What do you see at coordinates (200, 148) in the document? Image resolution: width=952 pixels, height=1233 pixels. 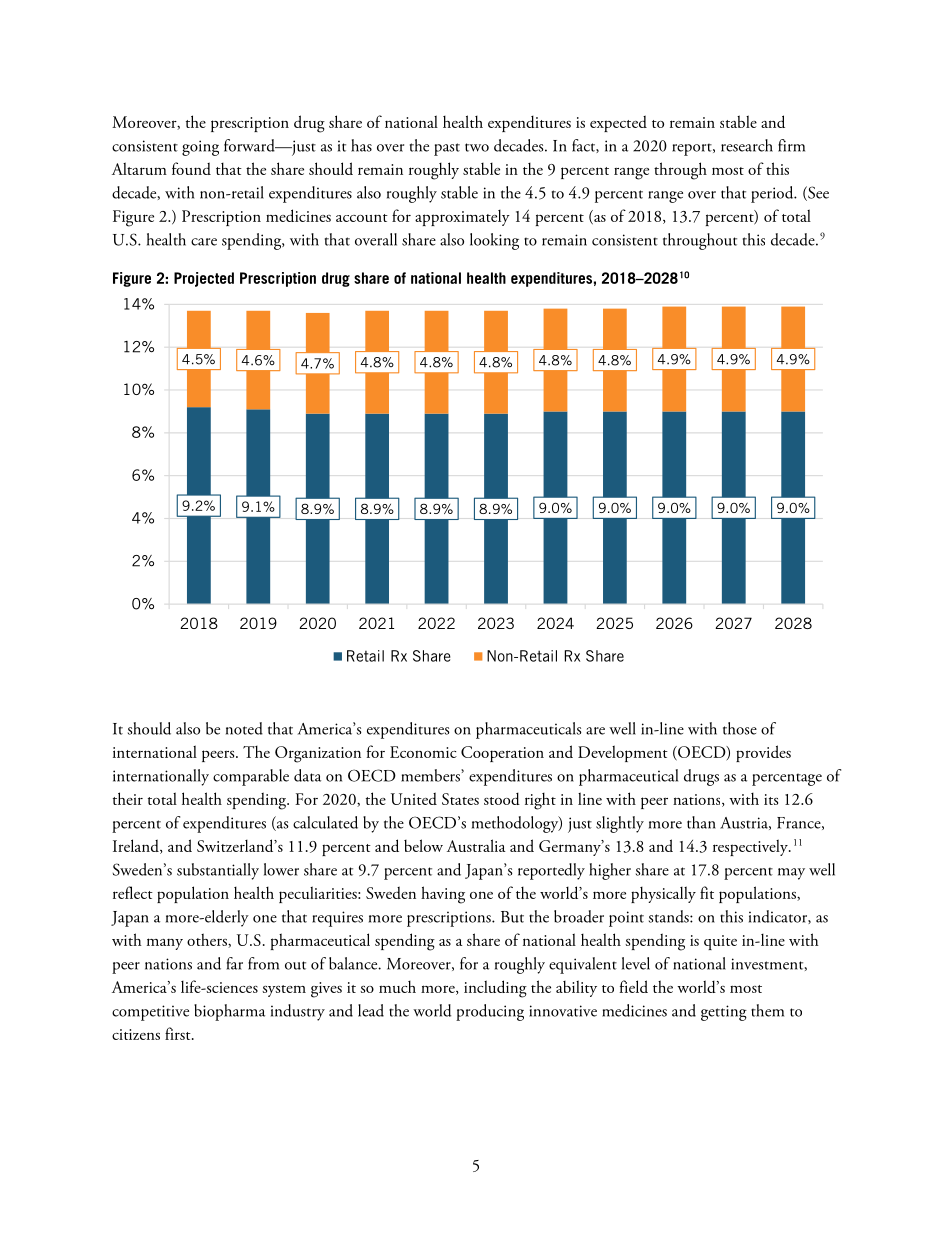 I see `going` at bounding box center [200, 148].
